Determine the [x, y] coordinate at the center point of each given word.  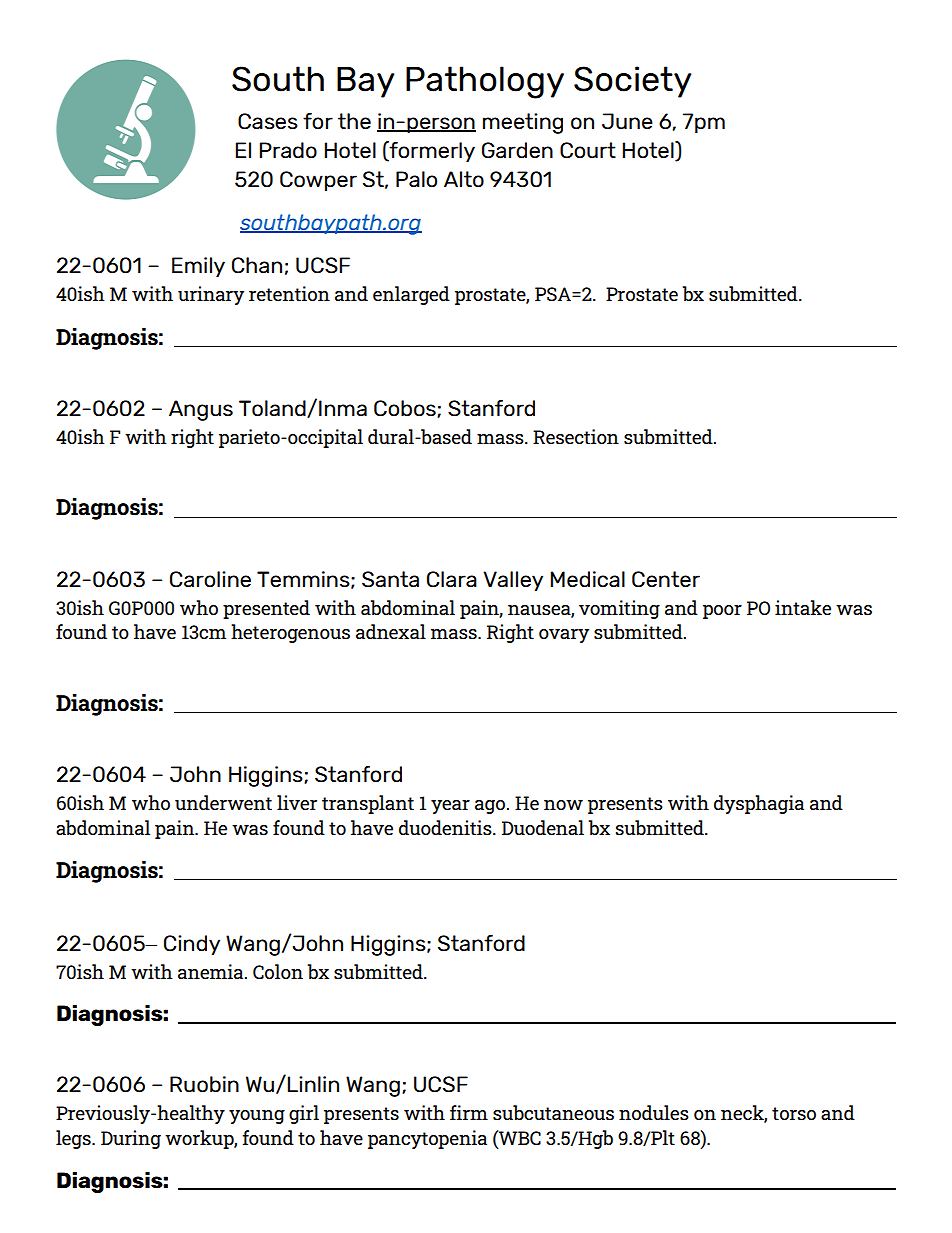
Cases [268, 121]
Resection [576, 436]
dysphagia [759, 804]
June [627, 121]
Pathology [485, 82]
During [131, 1139]
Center [666, 579]
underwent [223, 802]
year [450, 807]
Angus [201, 410]
